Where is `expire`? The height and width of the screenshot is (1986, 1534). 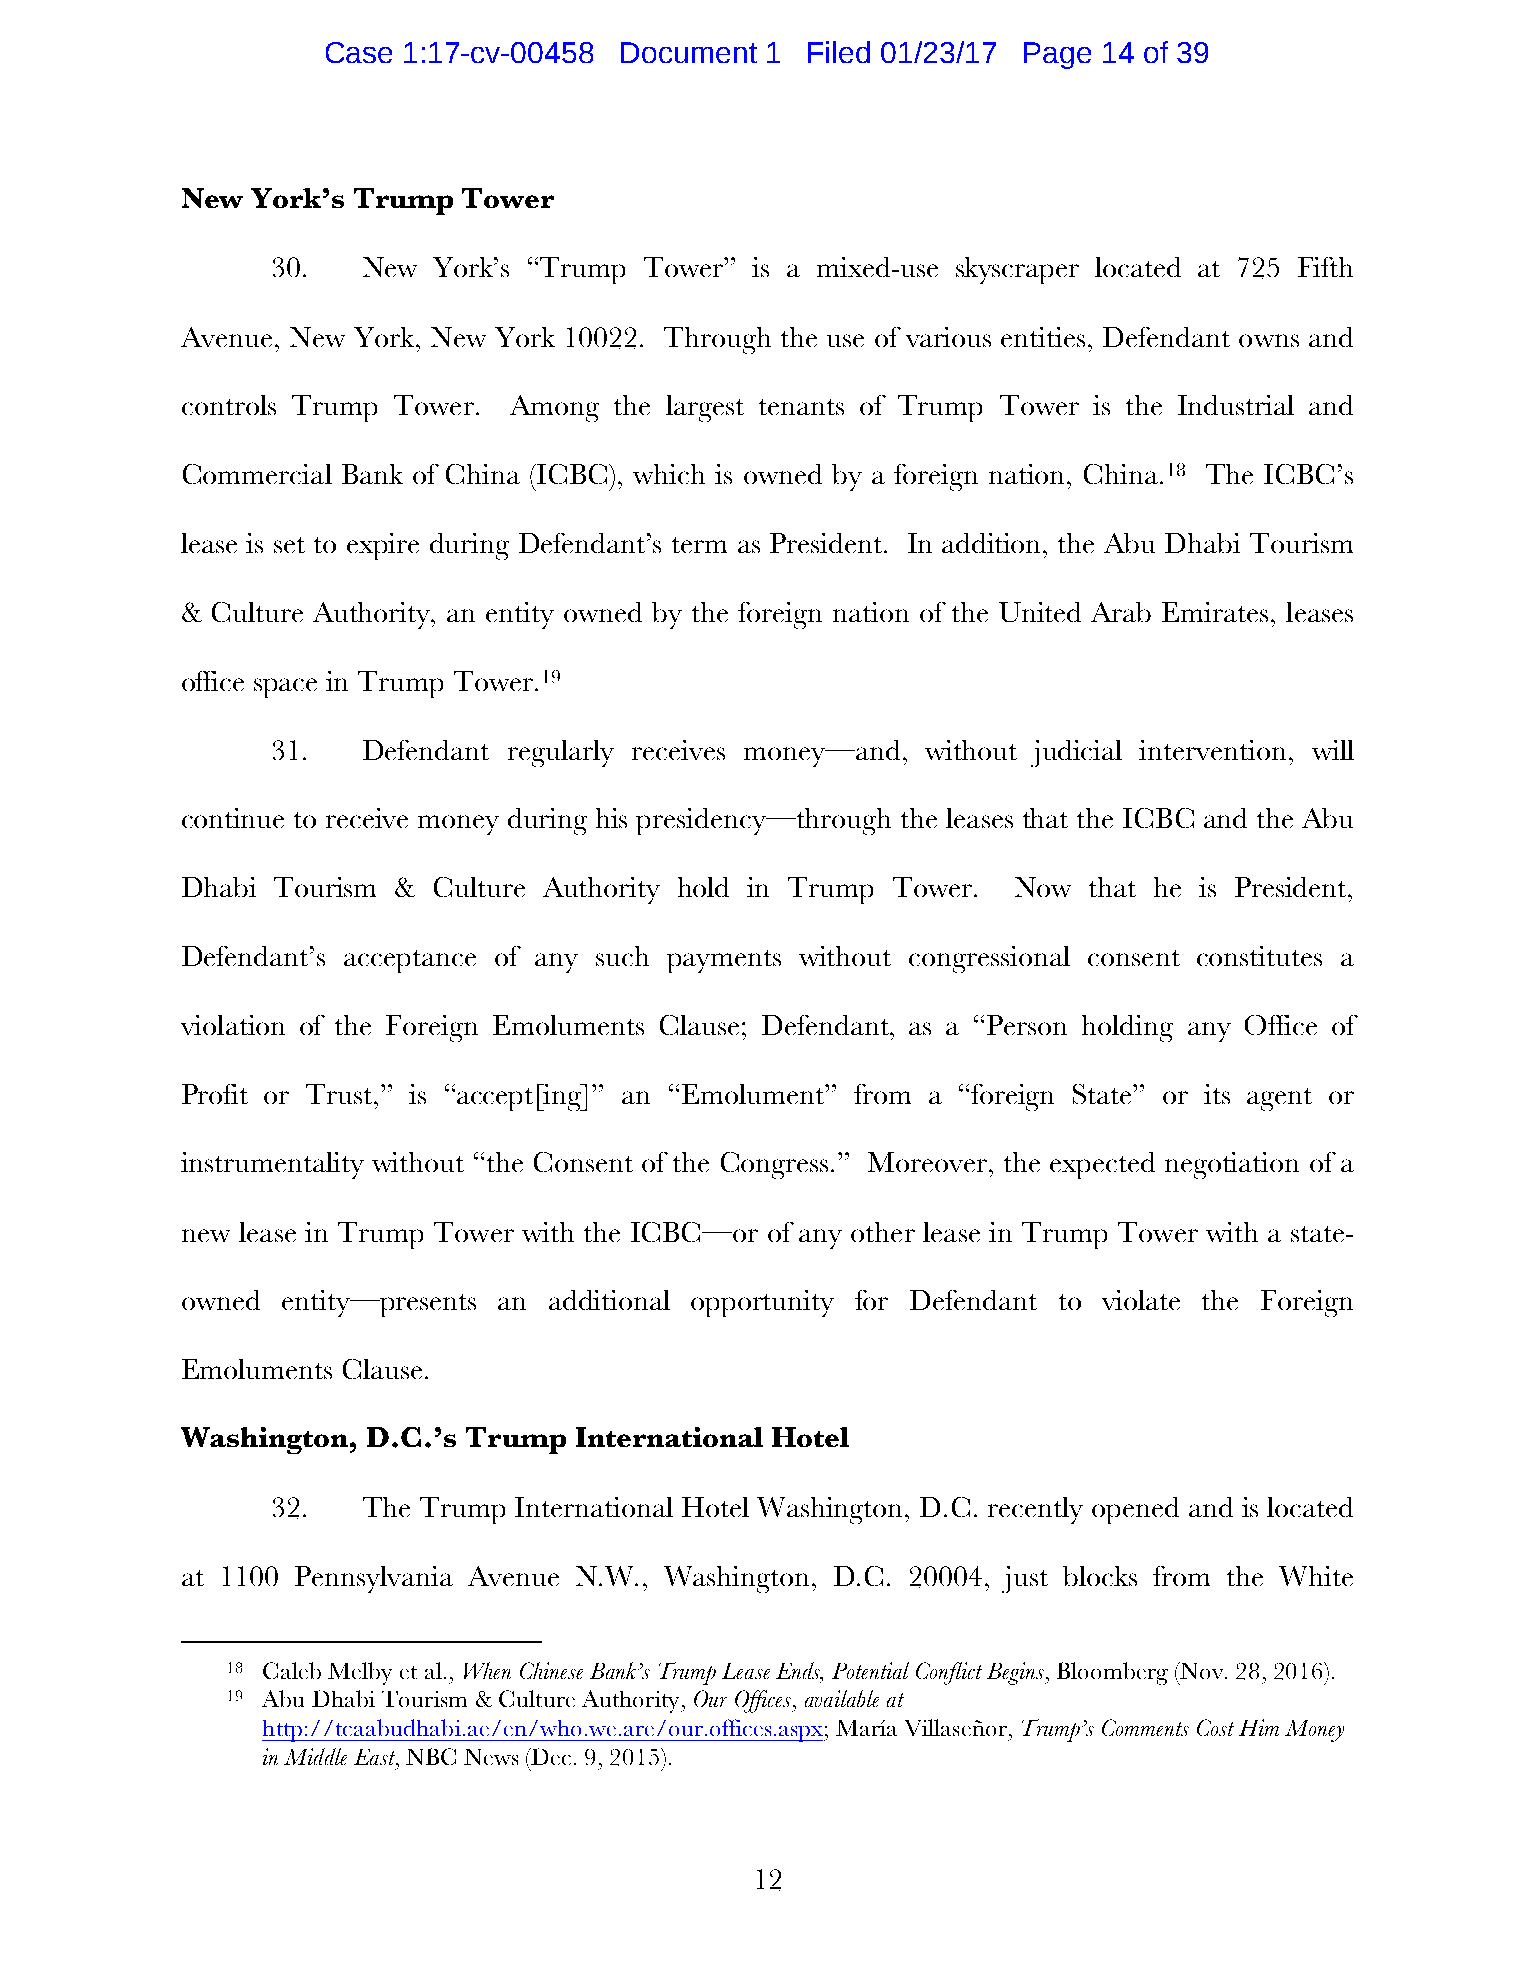 expire is located at coordinates (383, 546).
